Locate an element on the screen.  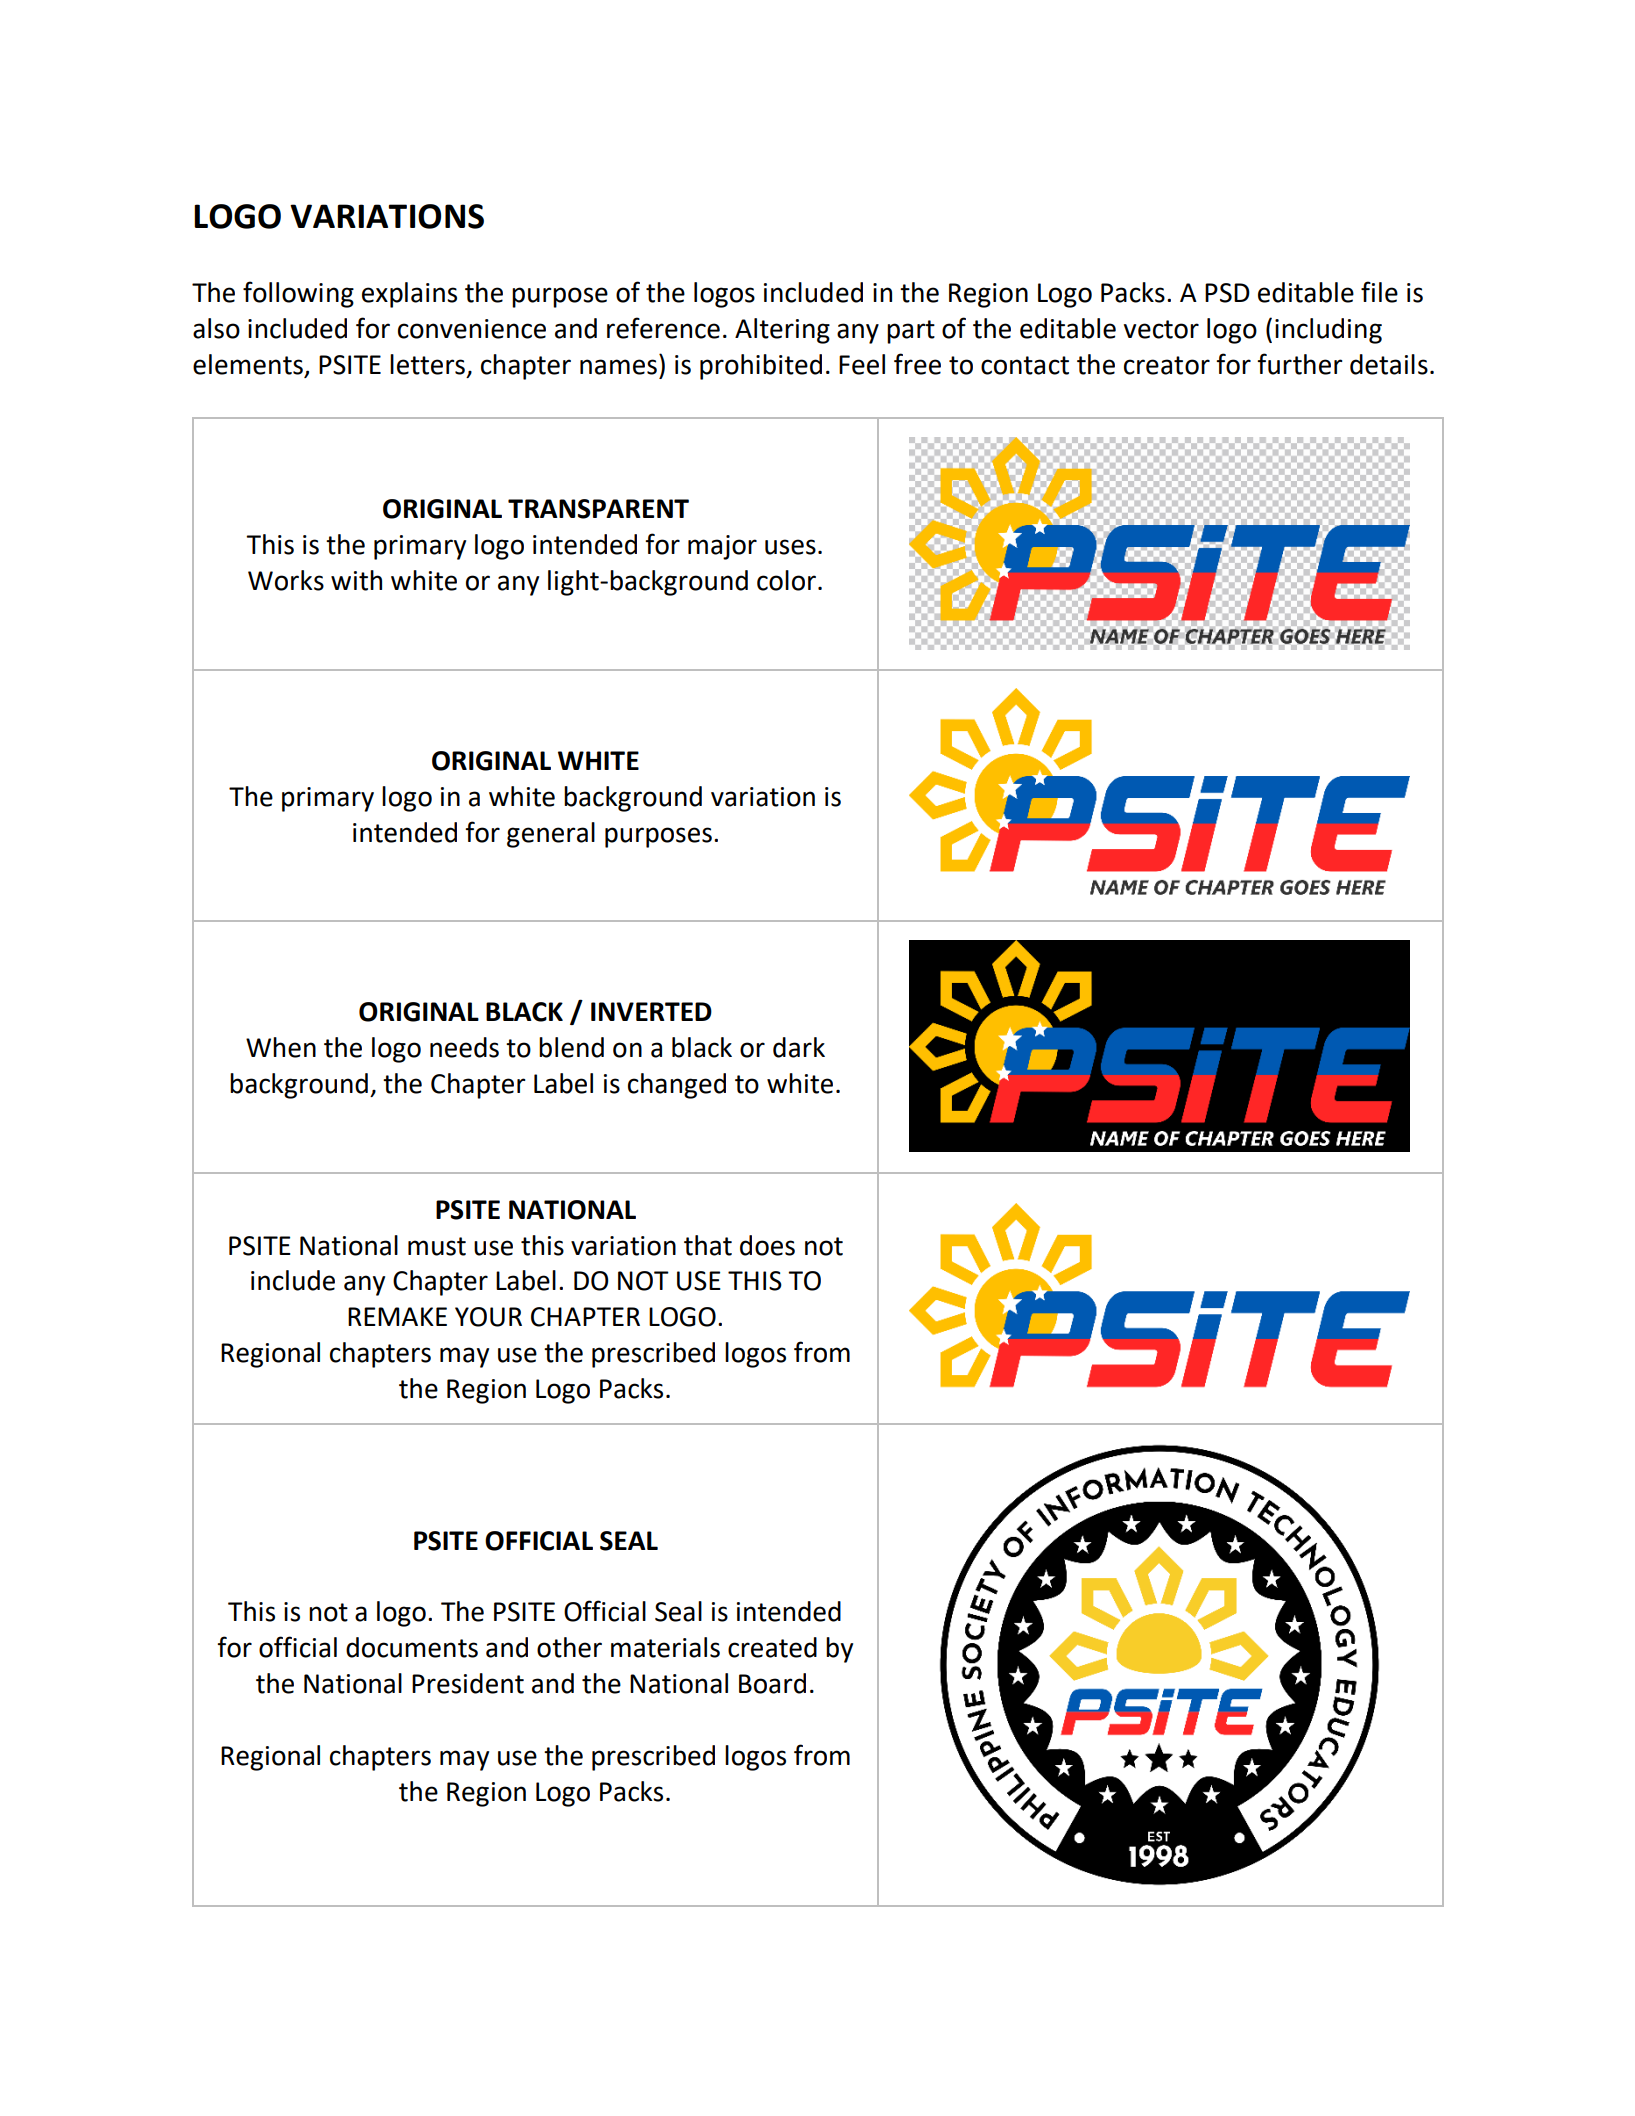
created is located at coordinates (772, 1647).
